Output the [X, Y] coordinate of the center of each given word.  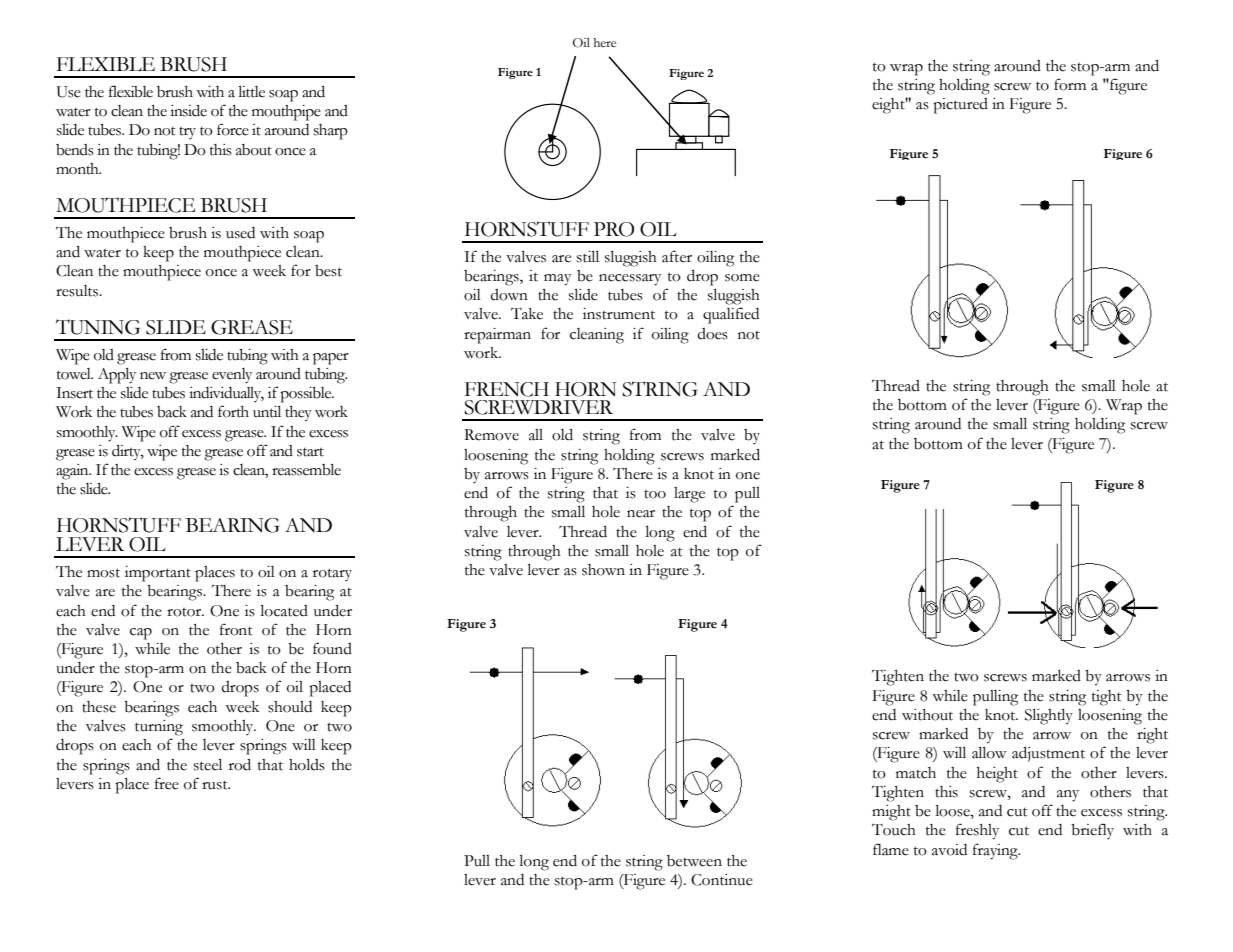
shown [603, 570]
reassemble [306, 470]
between [694, 861]
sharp [331, 132]
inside [188, 111]
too [655, 494]
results [78, 291]
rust [216, 785]
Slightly [1049, 717]
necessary [630, 280]
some [742, 278]
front [236, 629]
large [689, 495]
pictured [960, 106]
